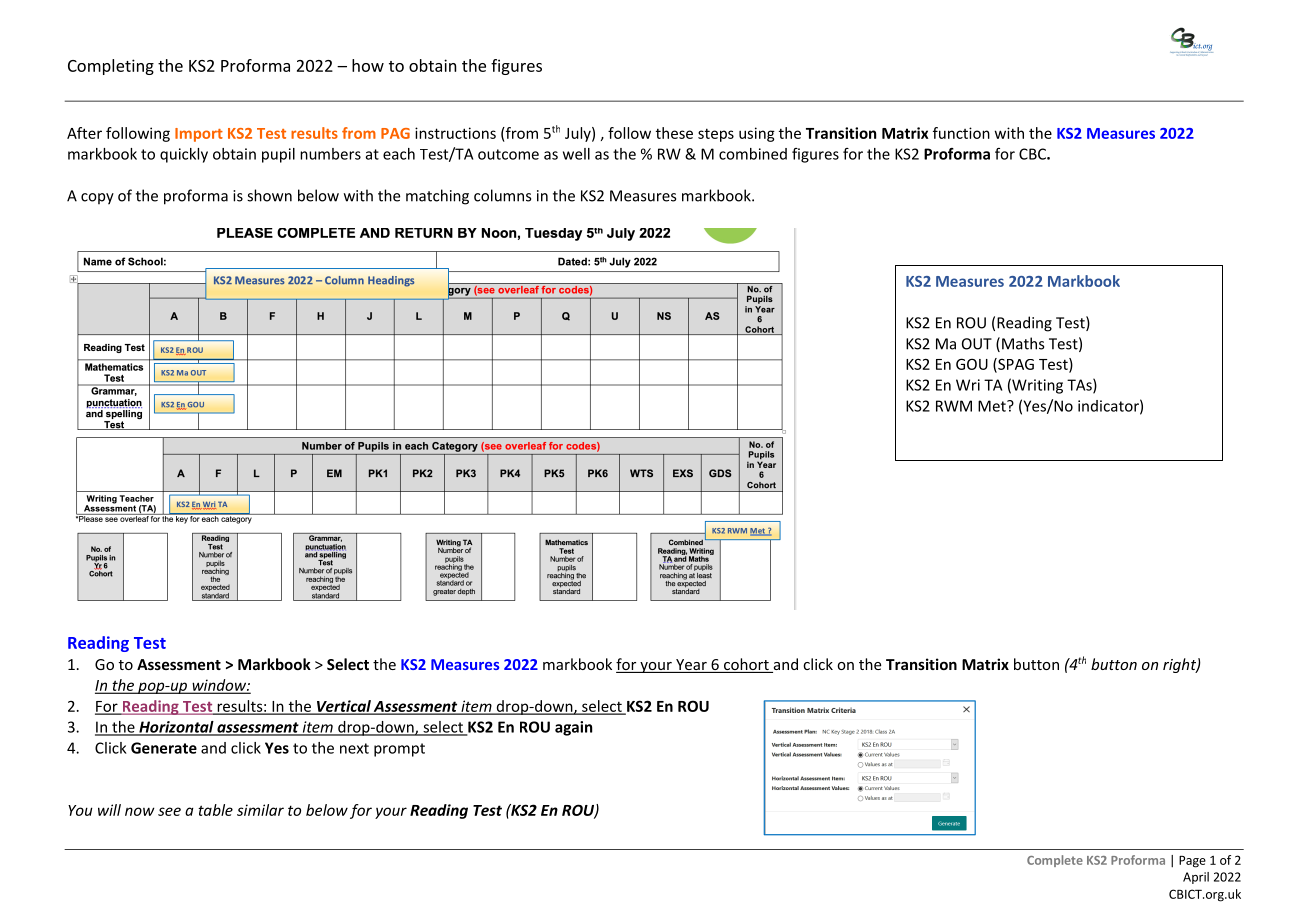  Describe the element at coordinates (972, 364) in the image. I see `GOU` at that location.
